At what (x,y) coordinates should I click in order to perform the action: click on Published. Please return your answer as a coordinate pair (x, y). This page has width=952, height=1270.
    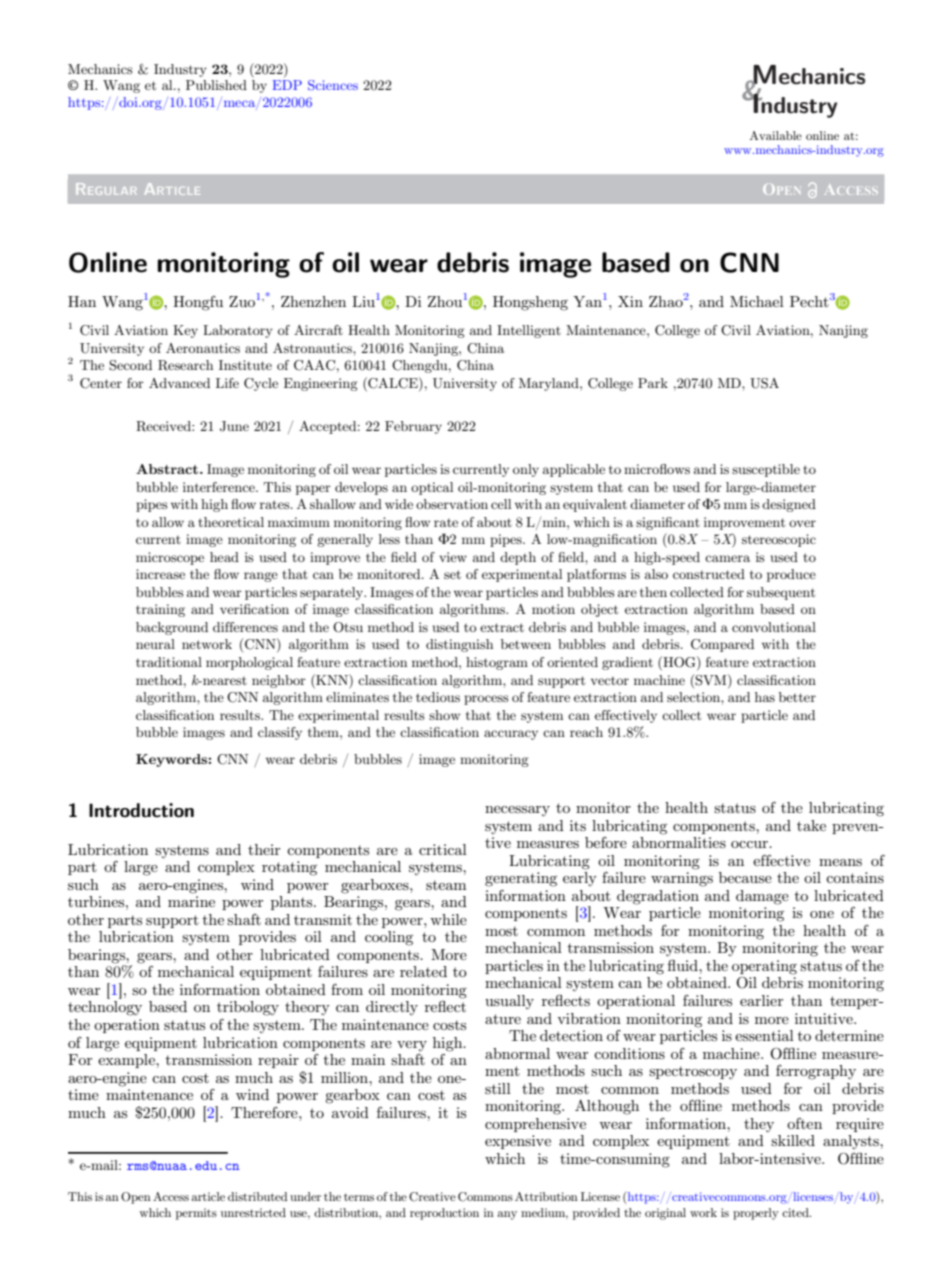
    Looking at the image, I should click on (216, 85).
